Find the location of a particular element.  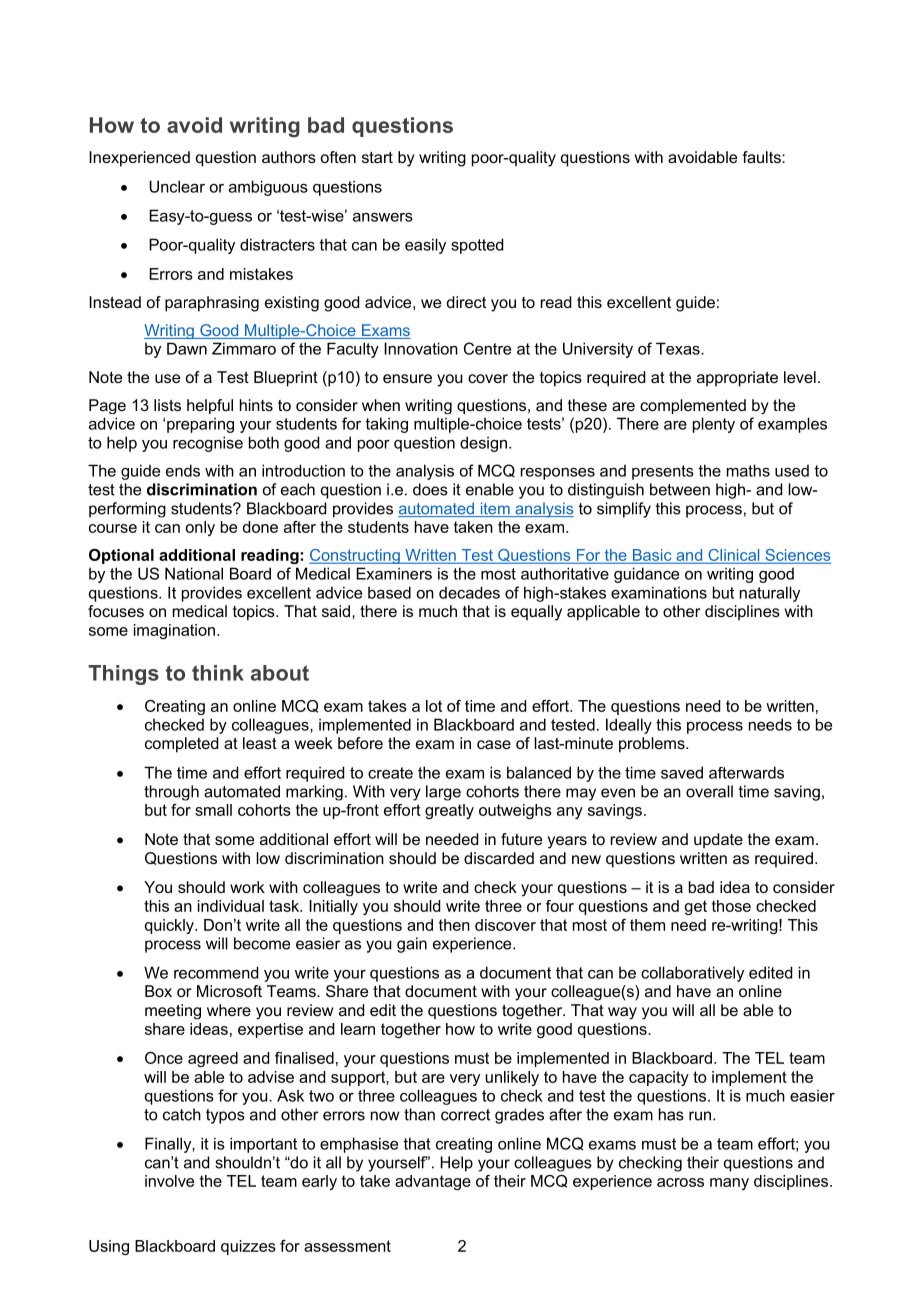

Unclear is located at coordinates (177, 186).
